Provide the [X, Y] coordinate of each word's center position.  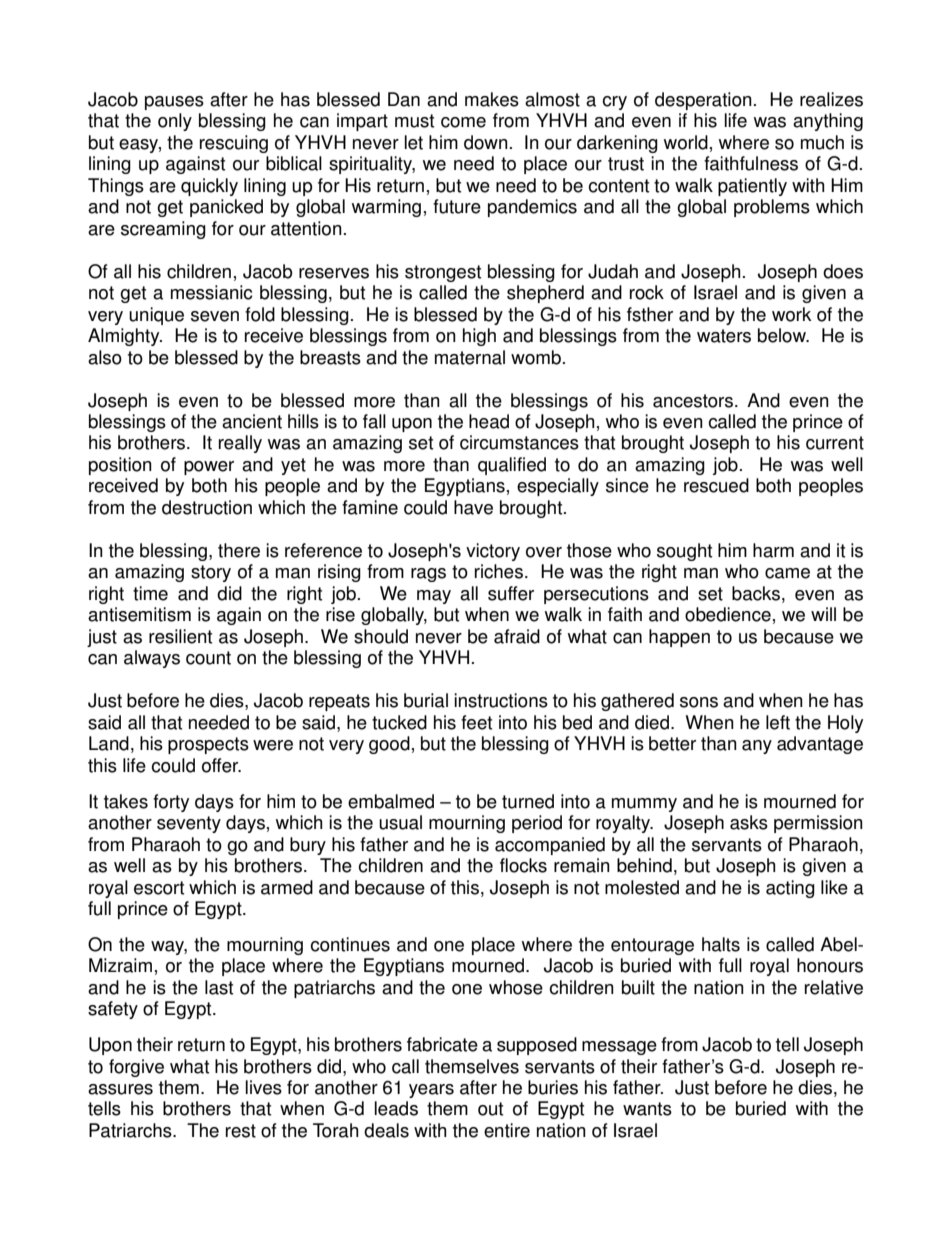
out [490, 1109]
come [463, 122]
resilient [180, 636]
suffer [511, 593]
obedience [728, 614]
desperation [703, 101]
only [175, 122]
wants [647, 1109]
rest [241, 1131]
